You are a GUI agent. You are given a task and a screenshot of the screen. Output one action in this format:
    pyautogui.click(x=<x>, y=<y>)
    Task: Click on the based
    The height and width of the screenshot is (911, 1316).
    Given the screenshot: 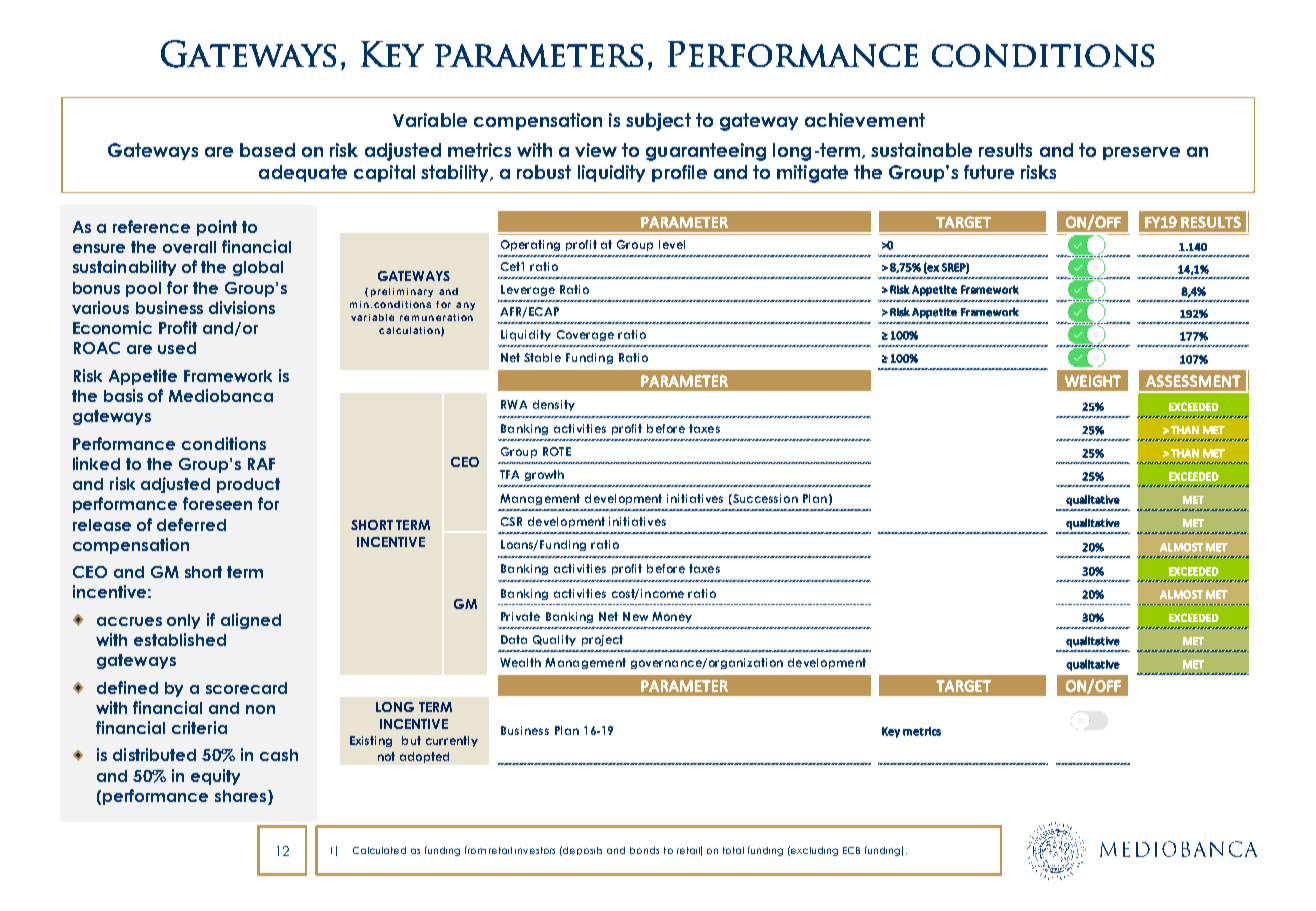 What is the action you would take?
    pyautogui.click(x=267, y=150)
